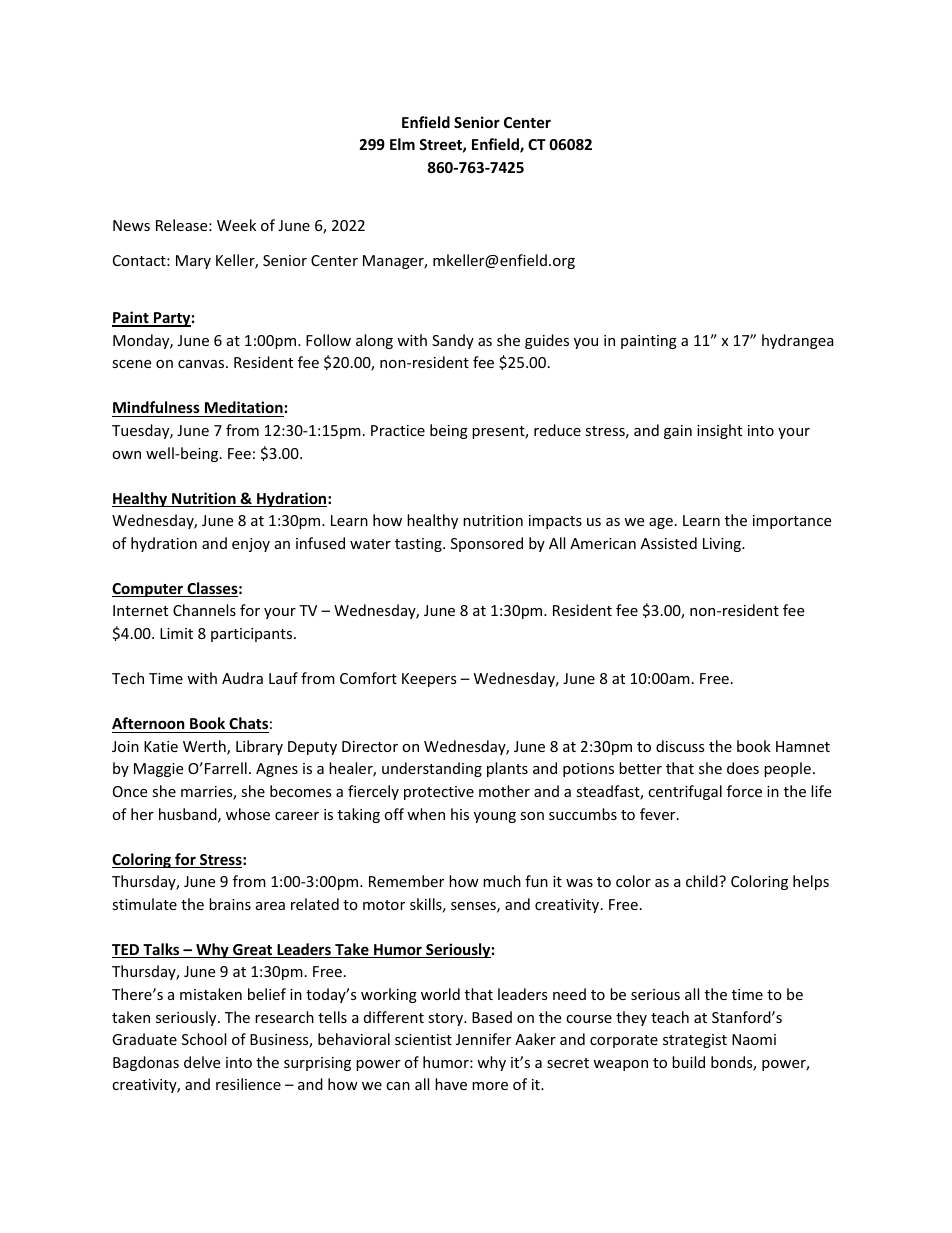 The image size is (952, 1233). Describe the element at coordinates (798, 341) in the screenshot. I see `hydrangea` at that location.
